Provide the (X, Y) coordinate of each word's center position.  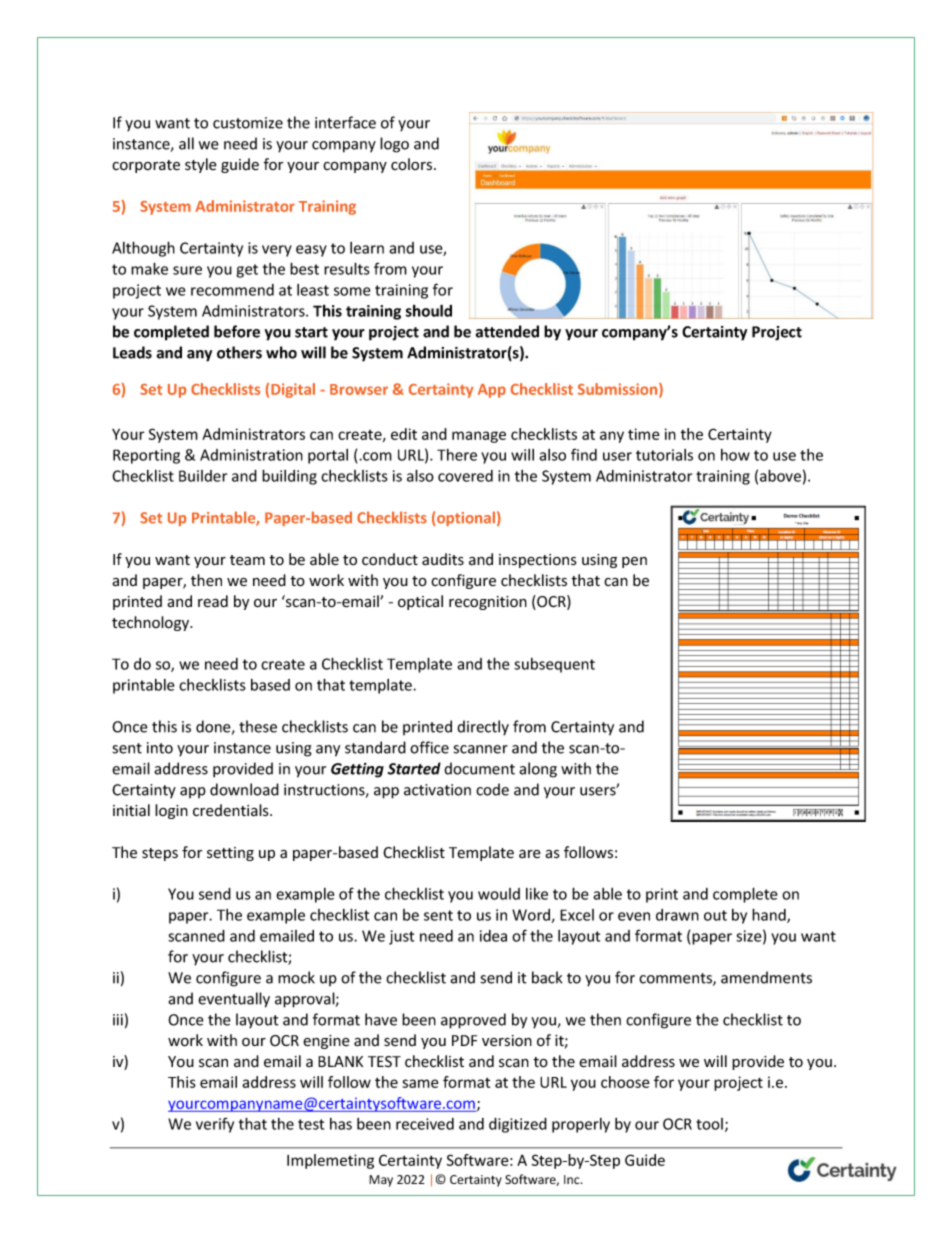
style (201, 165)
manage (479, 437)
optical (420, 602)
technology (152, 623)
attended (507, 331)
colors (413, 164)
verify (215, 1125)
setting (230, 854)
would (499, 894)
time (643, 434)
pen (634, 562)
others (239, 352)
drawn (677, 915)
